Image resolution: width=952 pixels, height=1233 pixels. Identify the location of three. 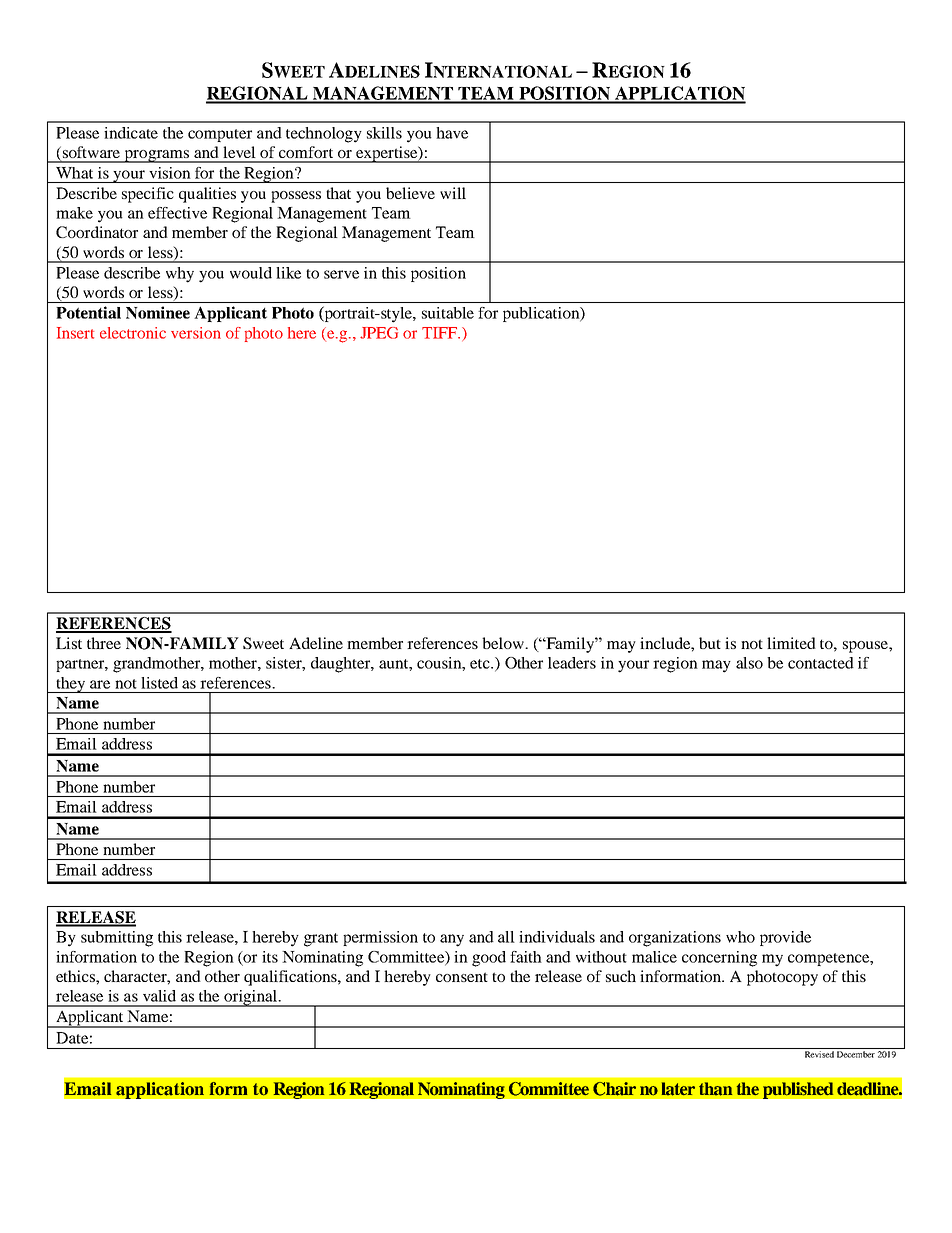
(104, 643).
